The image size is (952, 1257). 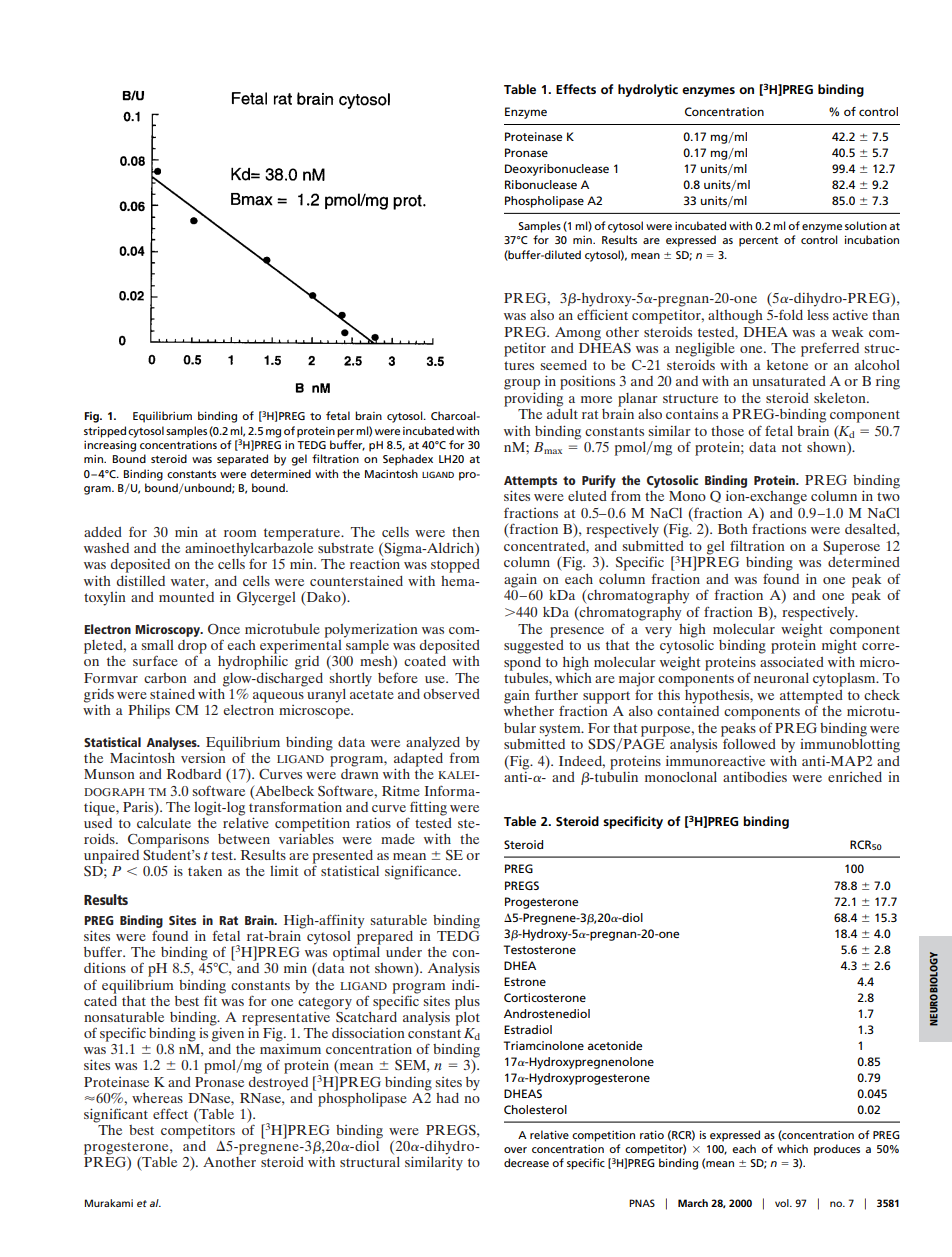 What do you see at coordinates (109, 1203) in the document?
I see `Murakami` at bounding box center [109, 1203].
